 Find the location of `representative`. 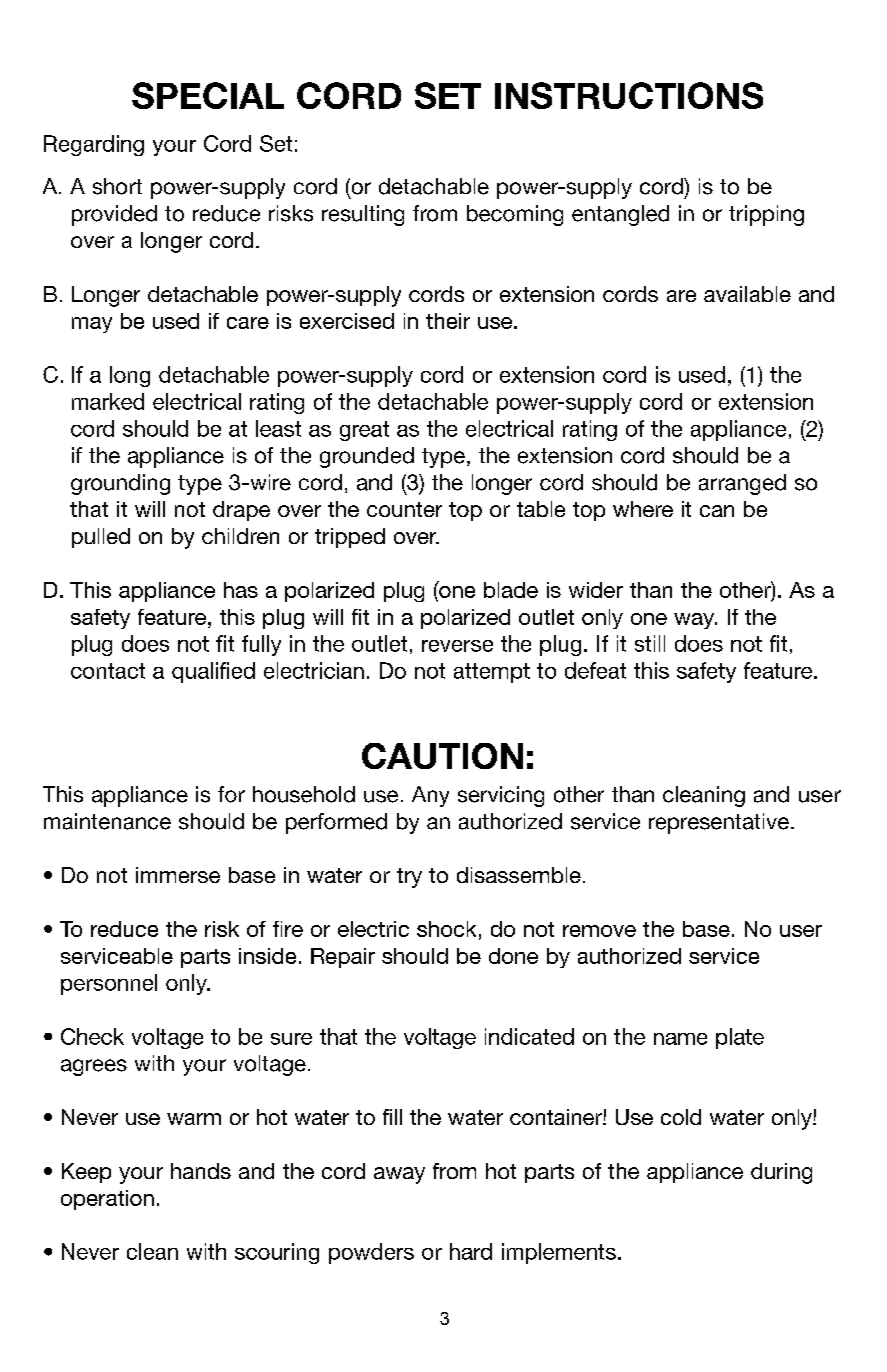

representative is located at coordinates (719, 823).
